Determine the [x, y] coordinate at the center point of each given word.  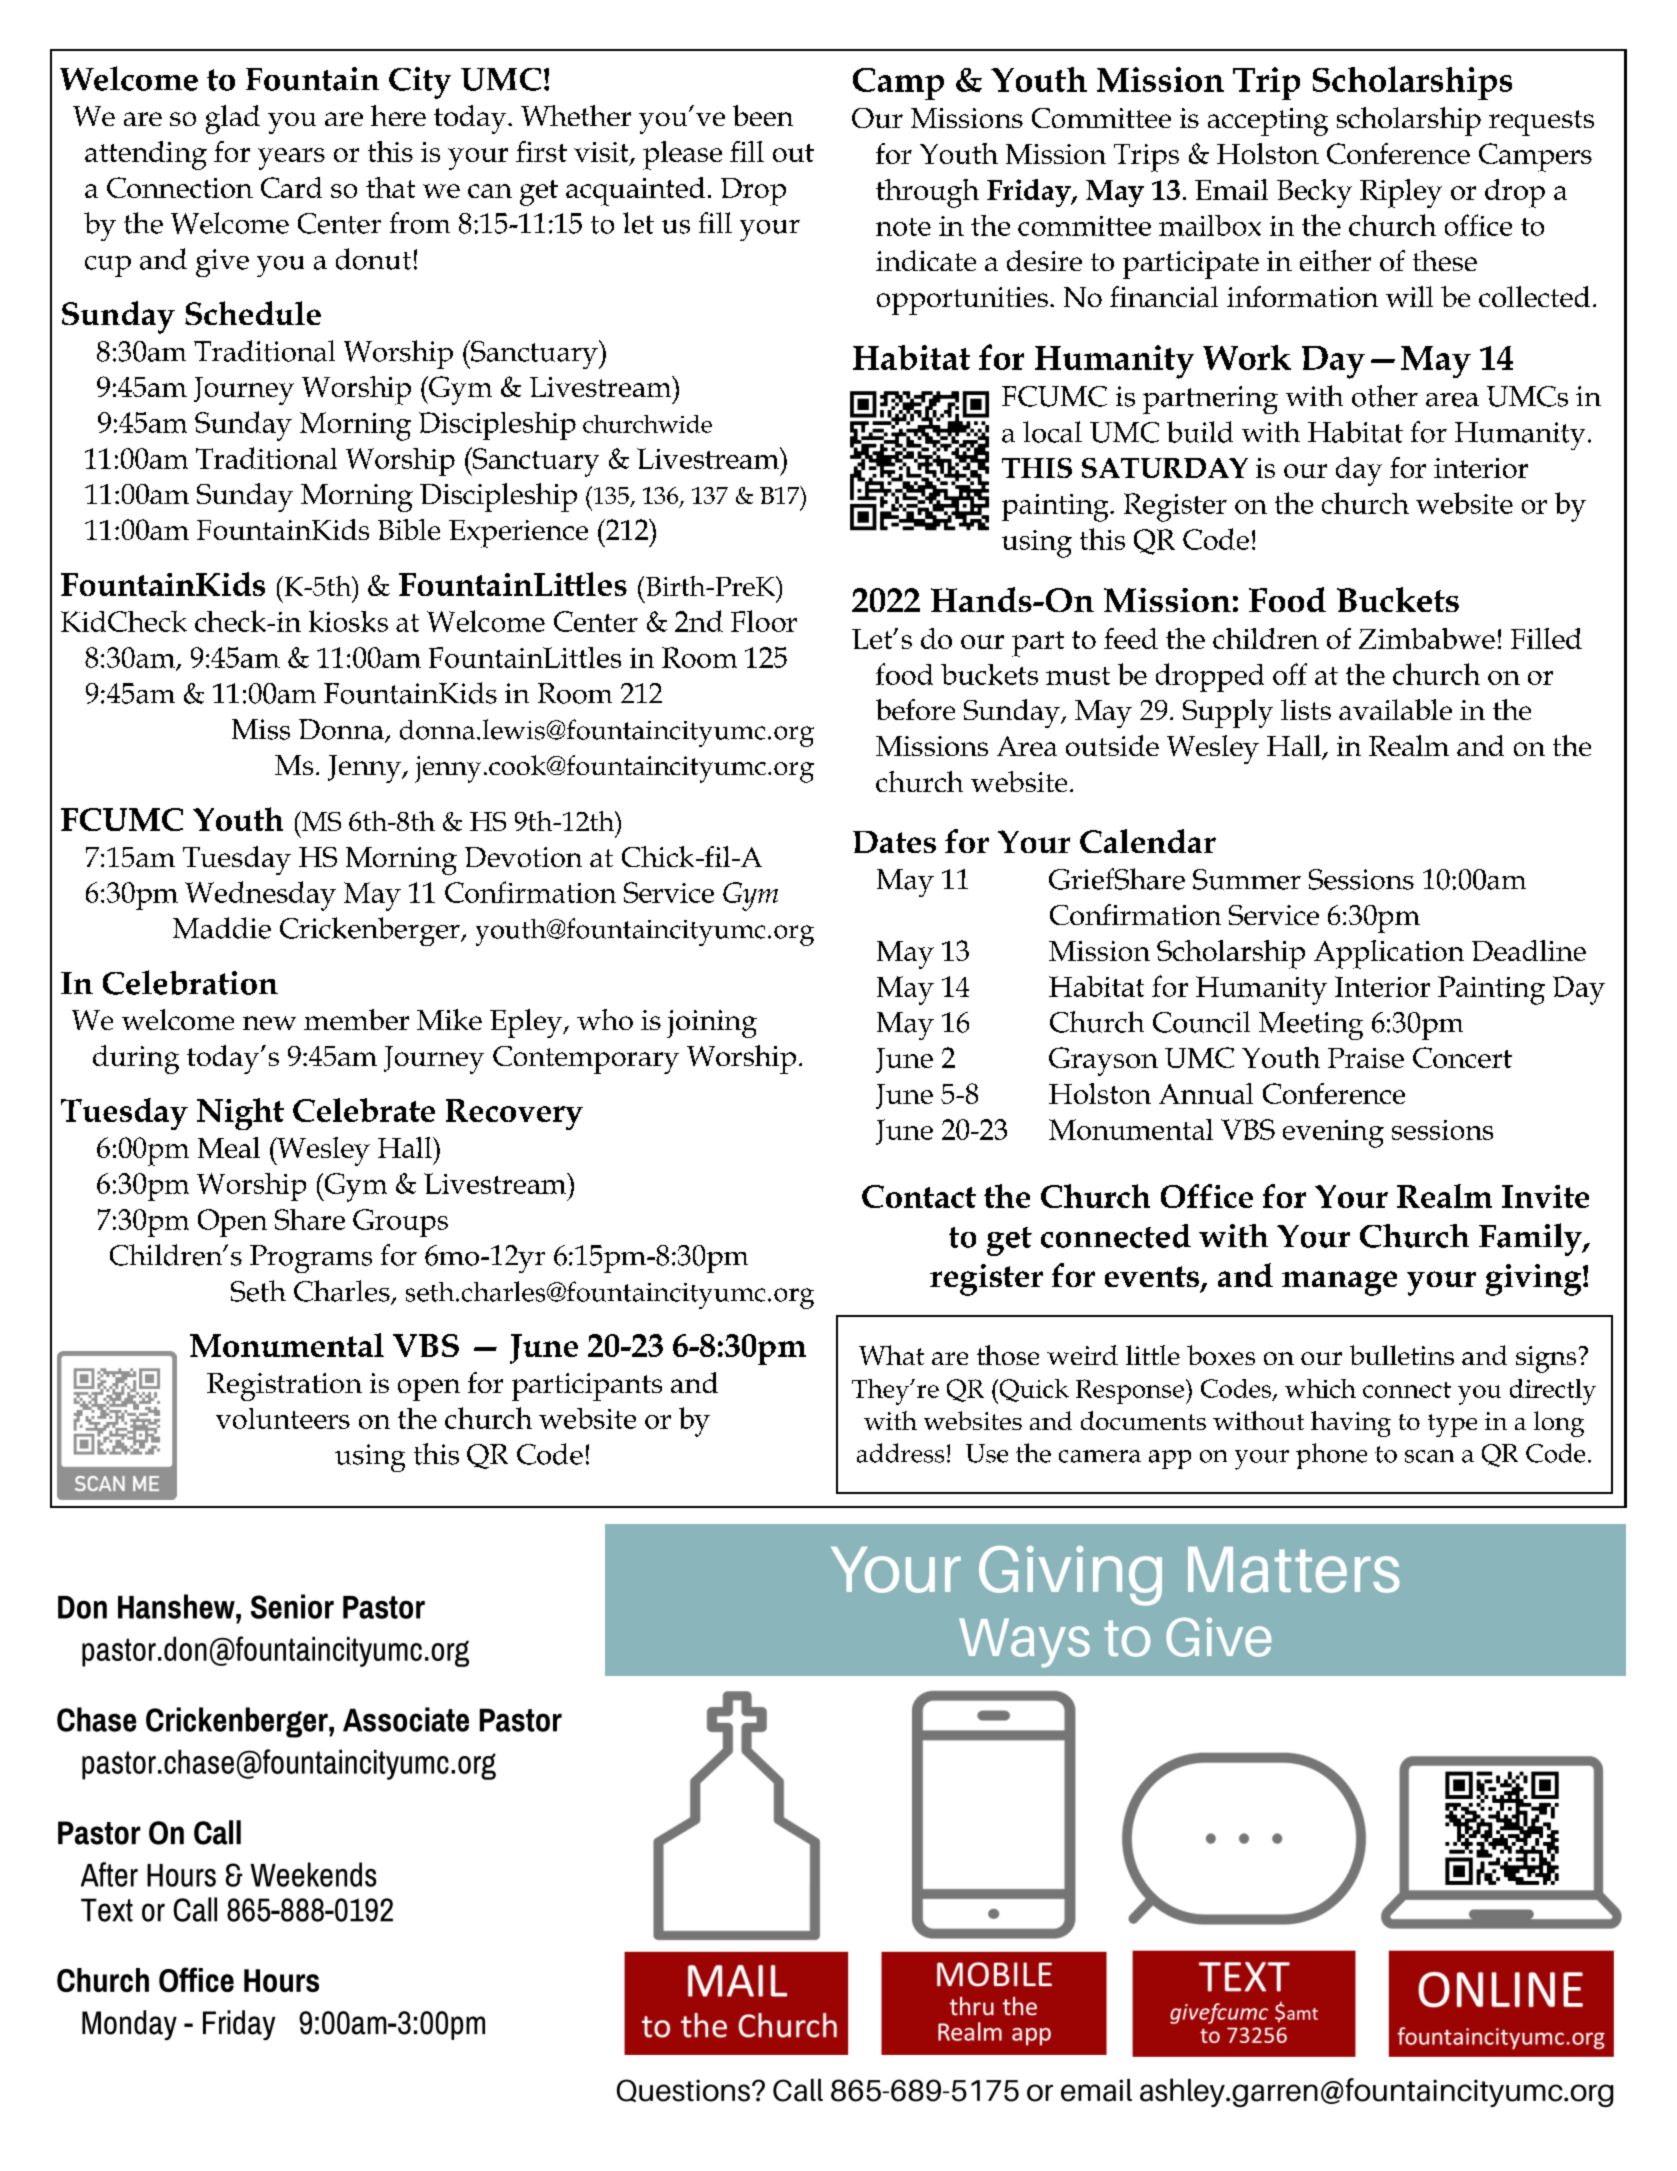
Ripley [1401, 193]
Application [1389, 954]
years [291, 159]
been [763, 115]
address [900, 1453]
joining [712, 1024]
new [269, 1023]
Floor [764, 621]
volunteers [283, 1418]
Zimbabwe [1427, 638]
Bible [409, 529]
